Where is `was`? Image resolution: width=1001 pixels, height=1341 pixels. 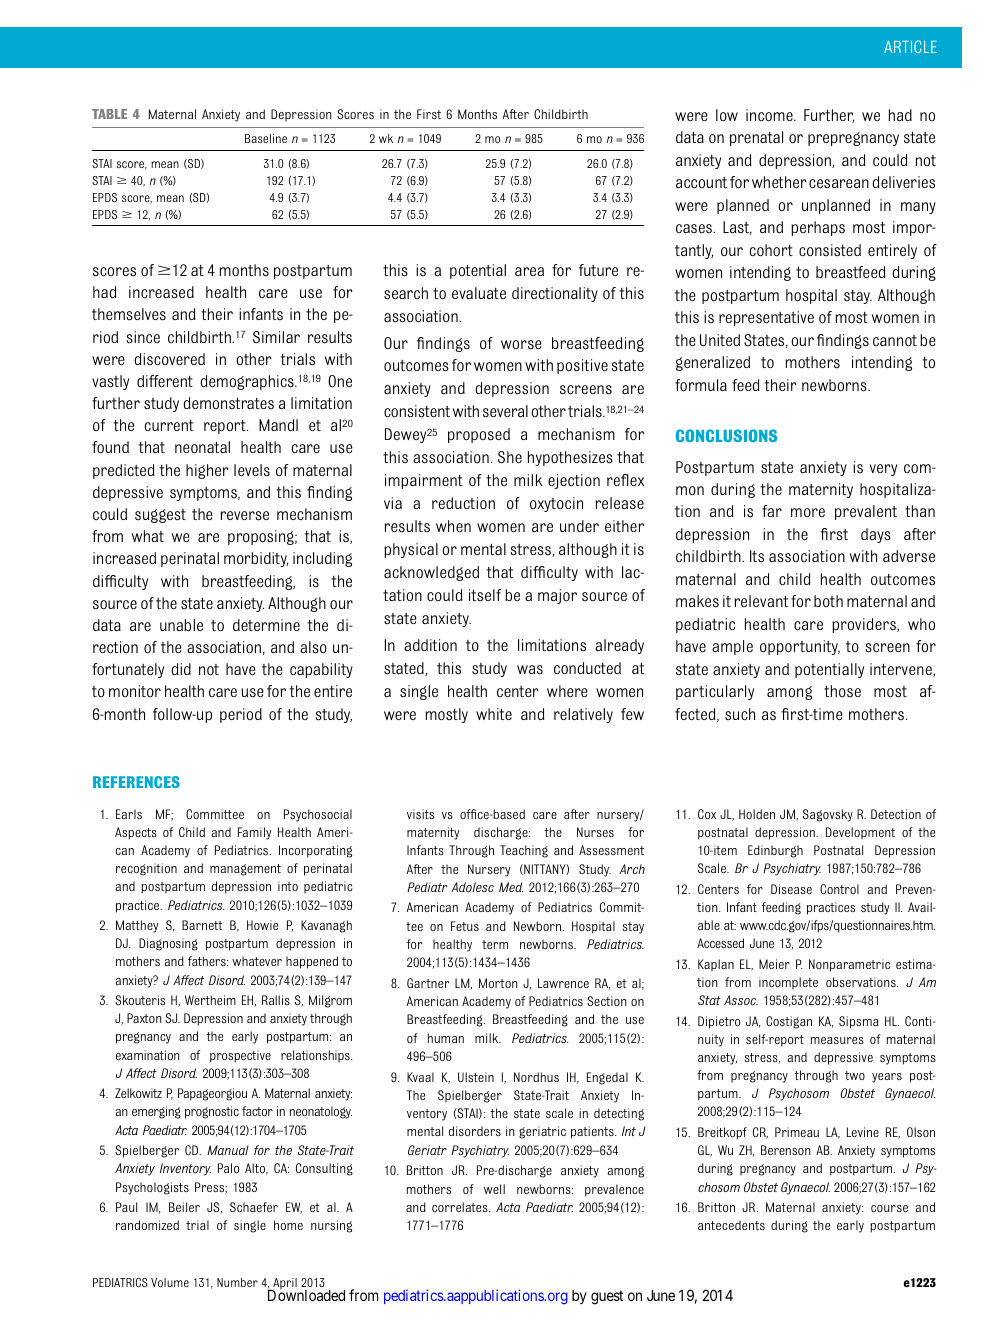 was is located at coordinates (530, 670).
